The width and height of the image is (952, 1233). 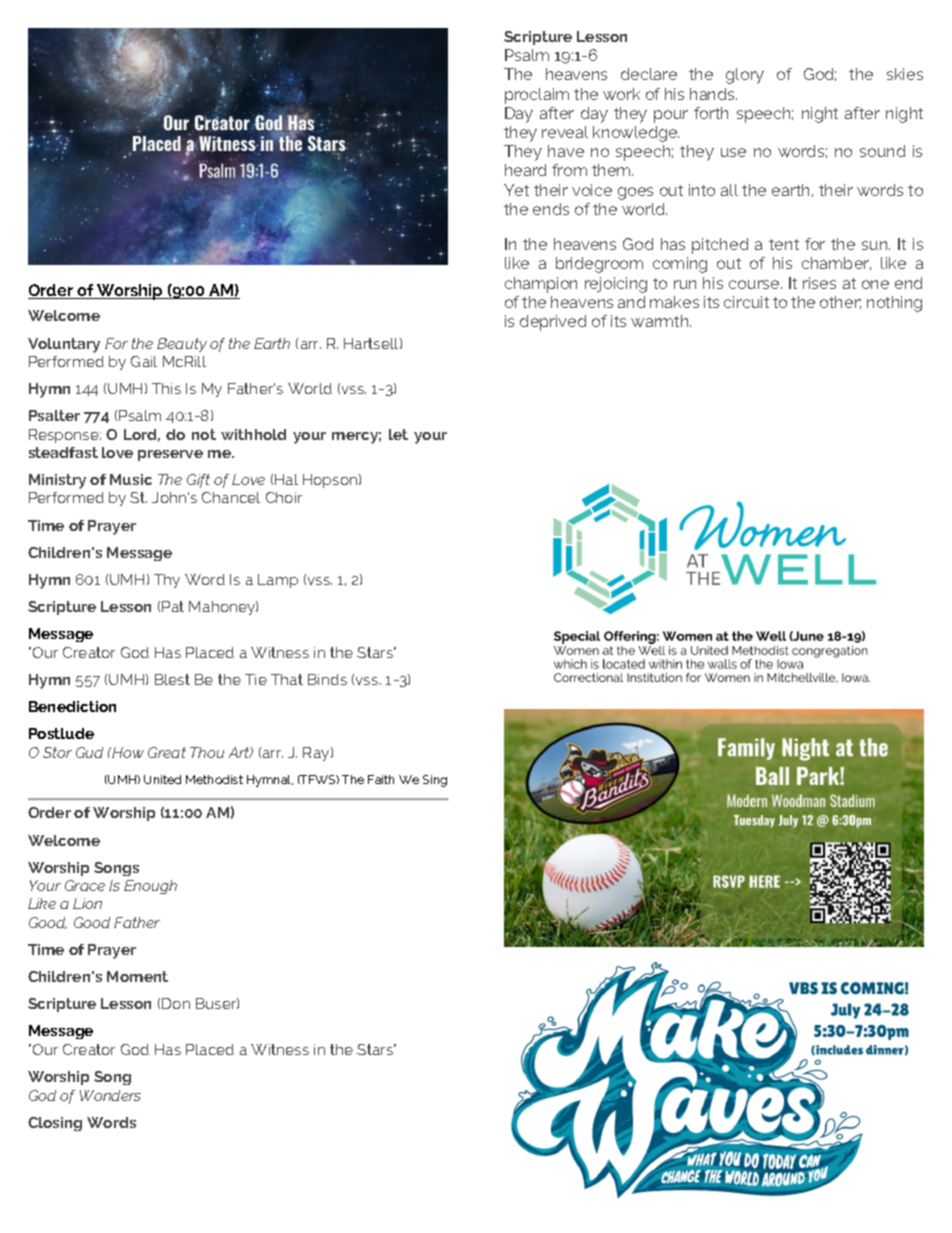 I want to click on Binds, so click(x=327, y=679).
